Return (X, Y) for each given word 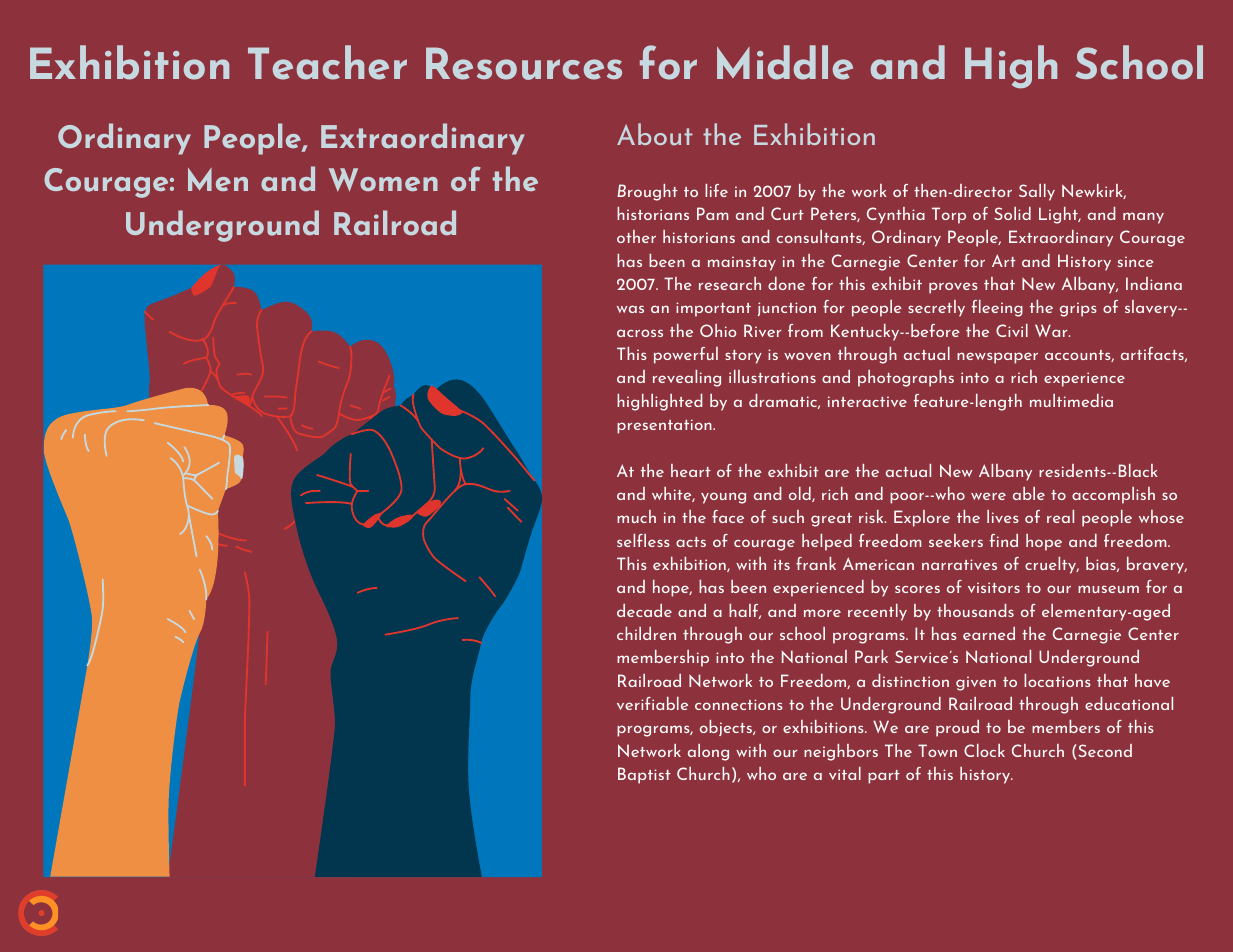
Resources (524, 63)
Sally (1037, 192)
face (728, 516)
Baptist (644, 775)
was (630, 309)
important (713, 309)
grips (1078, 309)
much (636, 516)
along (708, 752)
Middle (785, 62)
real (1060, 516)
